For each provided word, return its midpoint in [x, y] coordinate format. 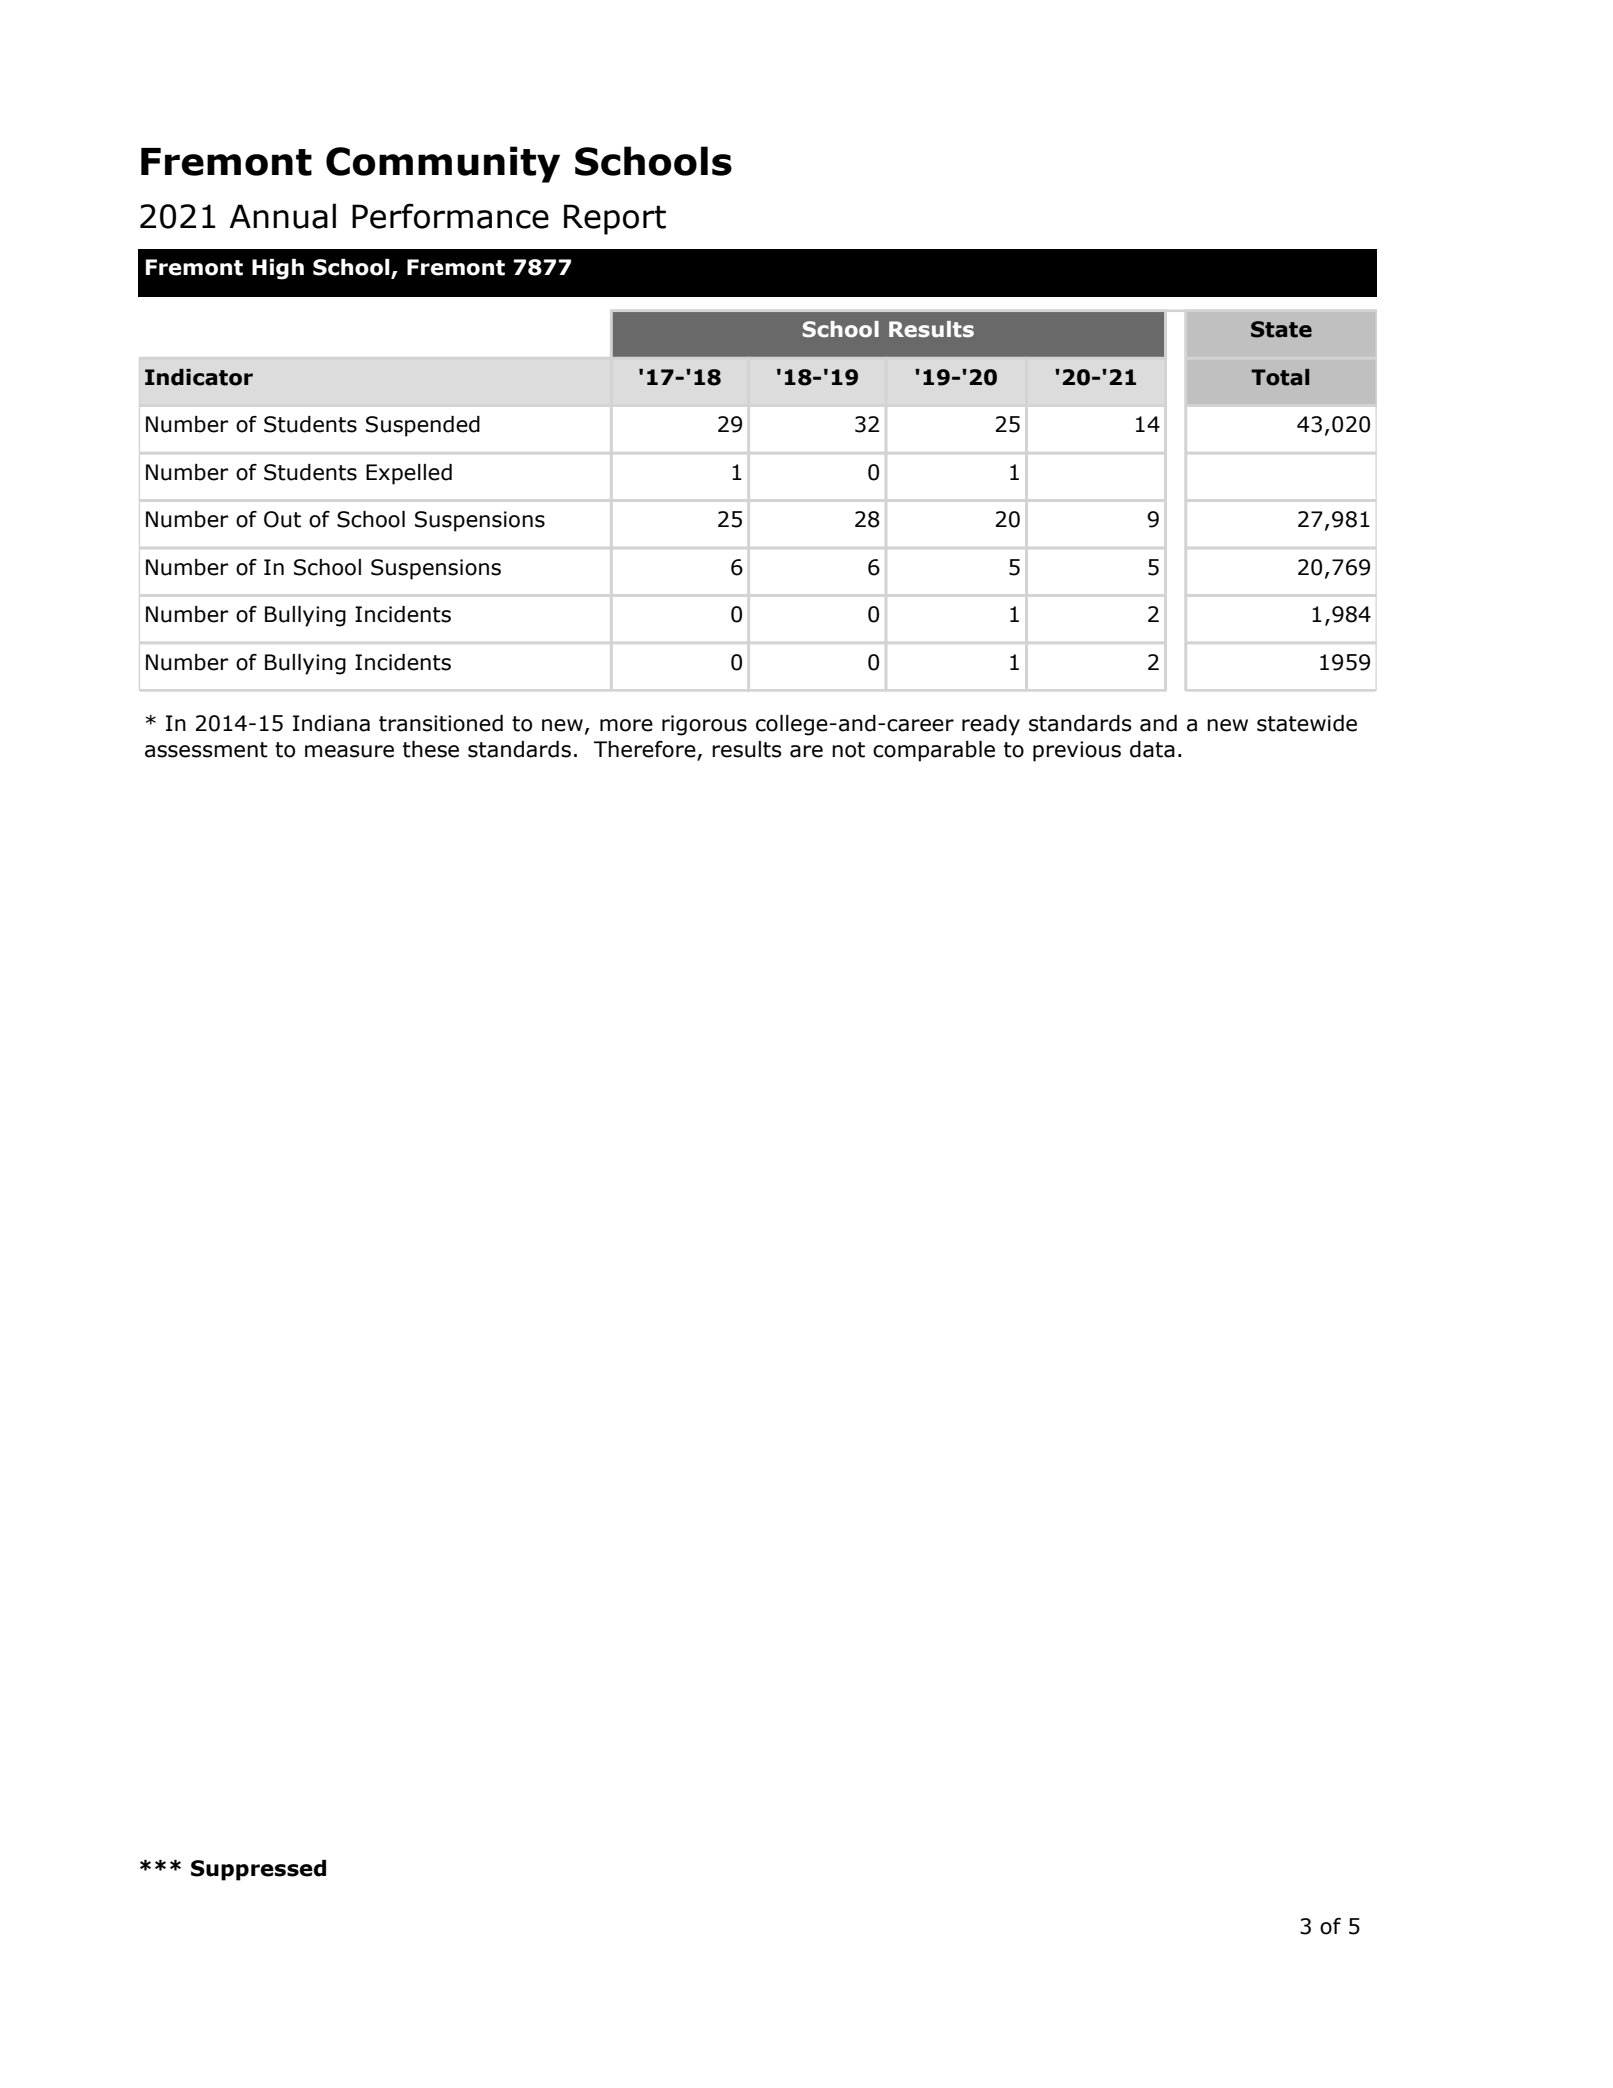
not [848, 750]
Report [615, 219]
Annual [282, 216]
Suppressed [258, 1870]
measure [349, 751]
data [1152, 749]
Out [282, 519]
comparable [934, 751]
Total [1280, 377]
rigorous [704, 725]
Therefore [646, 750]
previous [1077, 751]
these [431, 749]
